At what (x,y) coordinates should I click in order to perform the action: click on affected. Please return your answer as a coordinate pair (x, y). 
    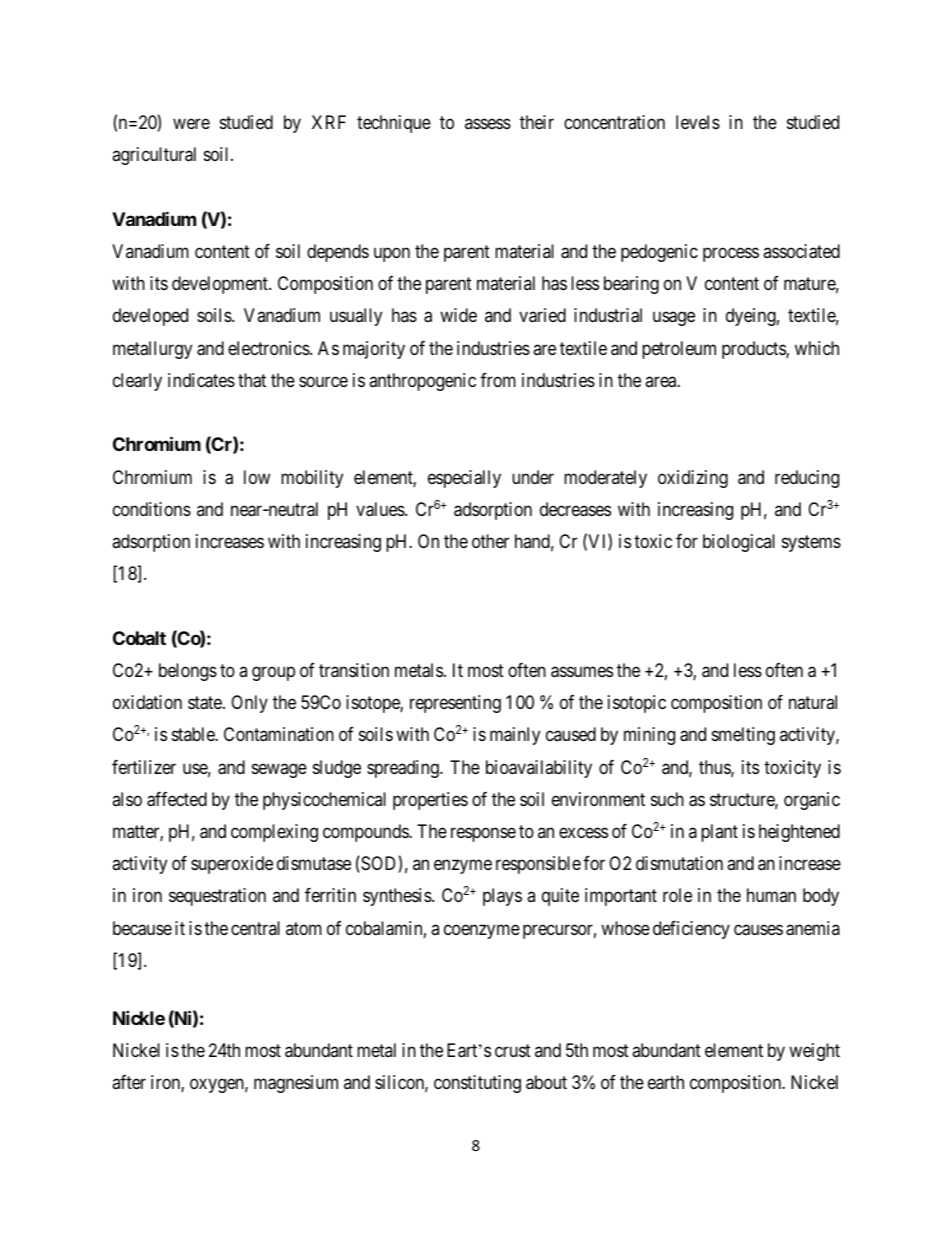
    Looking at the image, I should click on (177, 799).
